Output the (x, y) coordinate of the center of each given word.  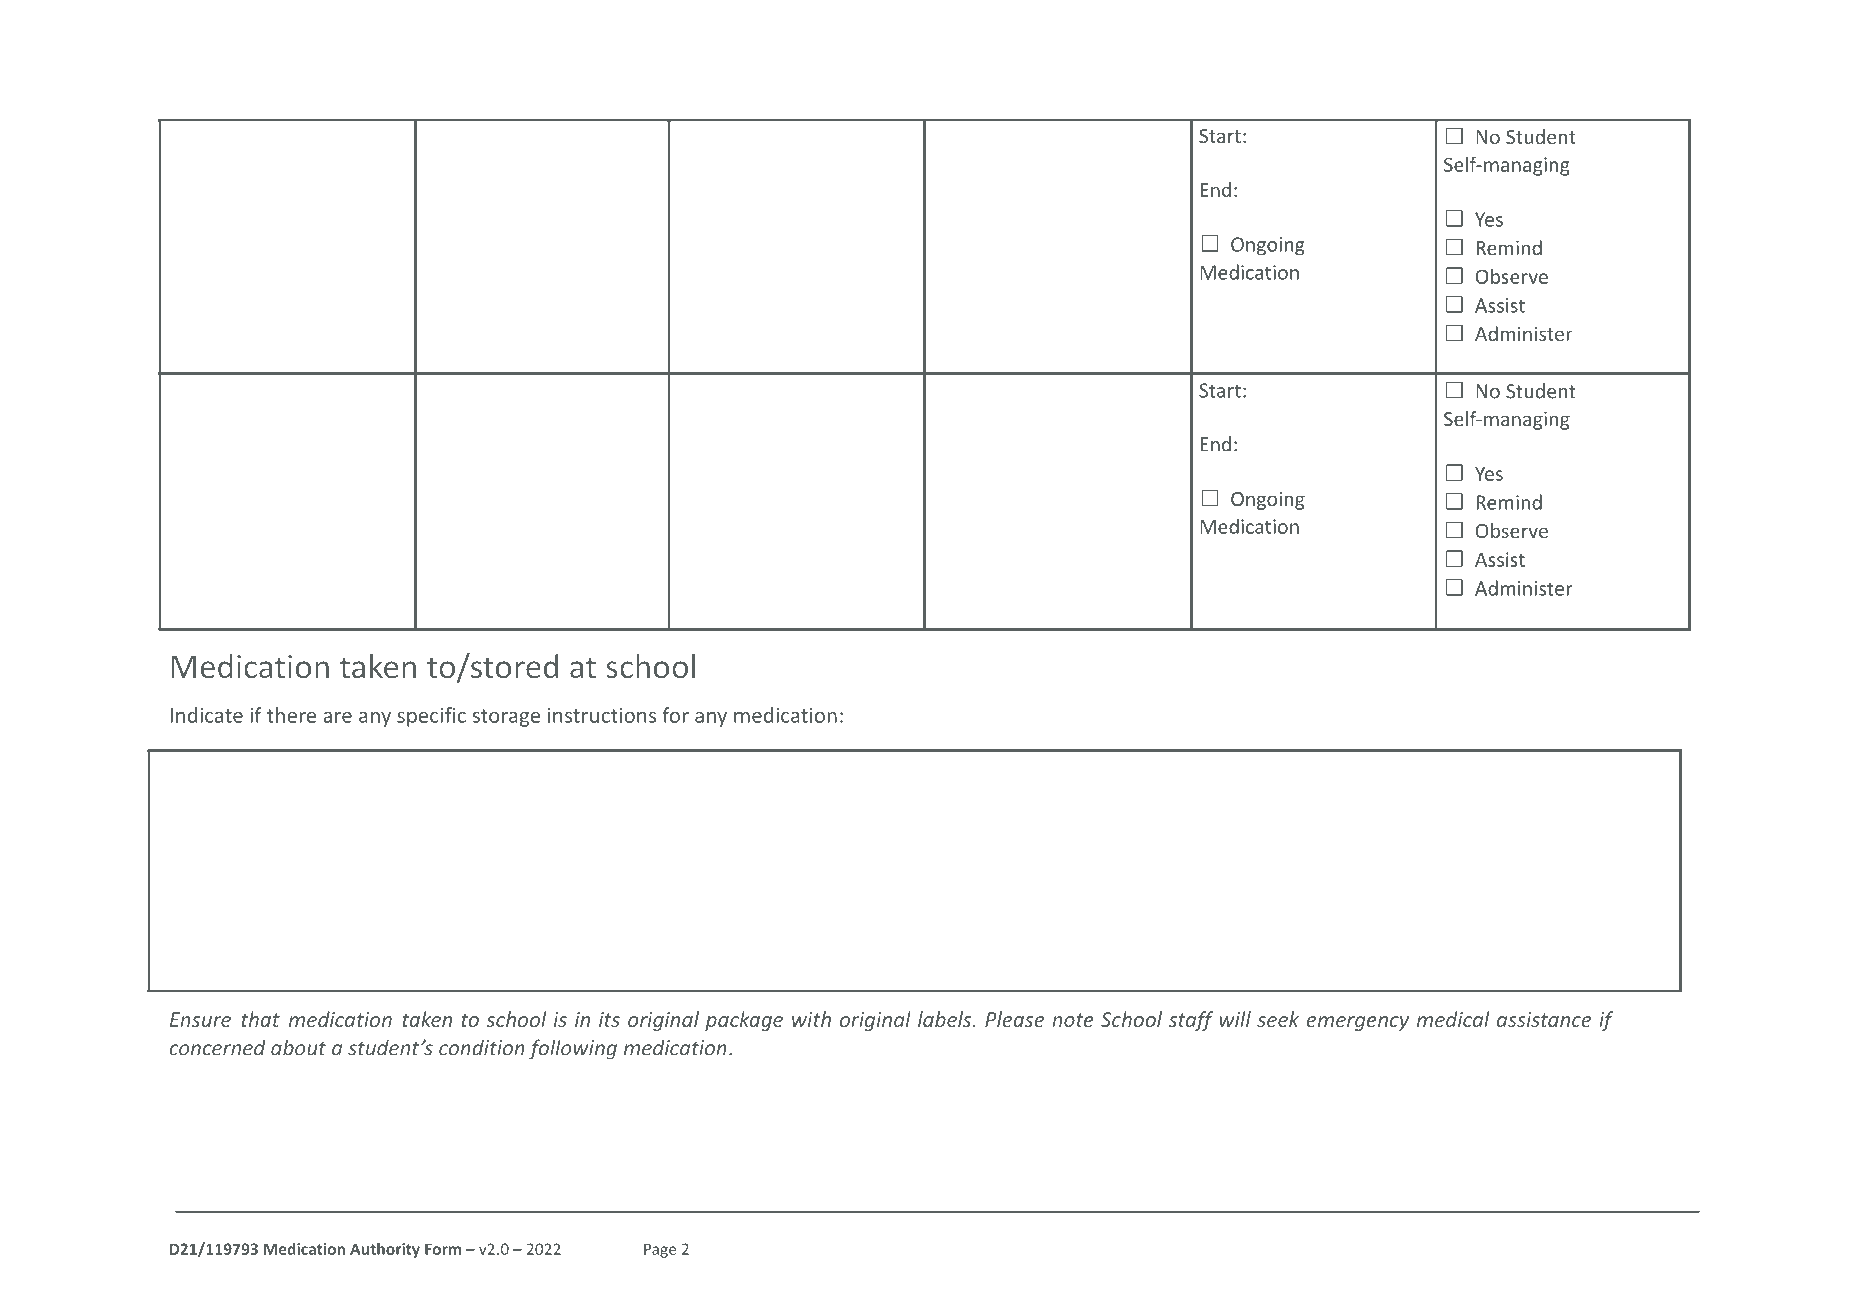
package (744, 1021)
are (337, 717)
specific (431, 717)
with (811, 1019)
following (573, 1049)
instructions (602, 715)
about (298, 1047)
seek (1278, 1019)
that (260, 1019)
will (1235, 1019)
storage (506, 718)
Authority (385, 1250)
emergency (1357, 1023)
